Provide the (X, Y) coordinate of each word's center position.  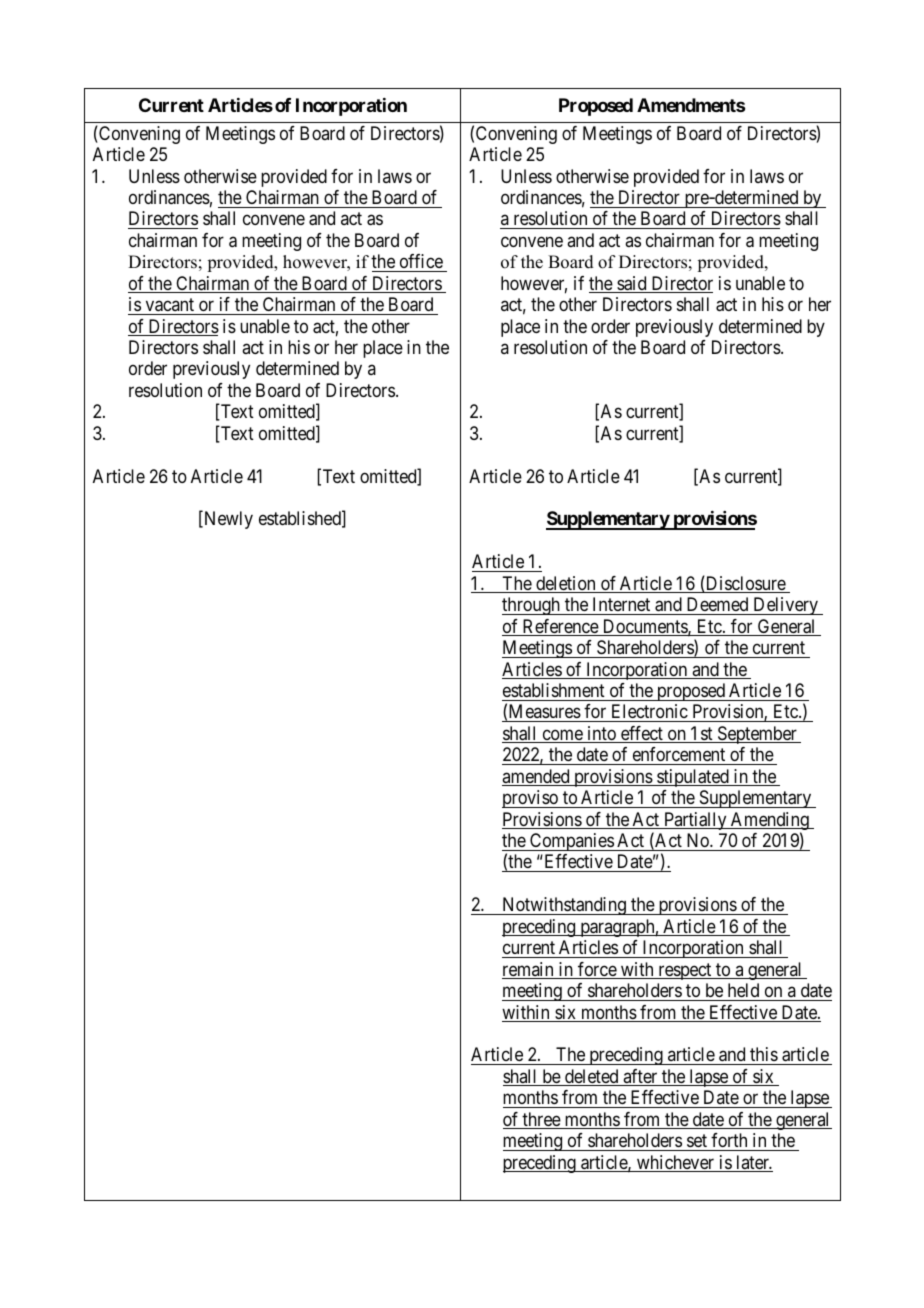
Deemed (717, 604)
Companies (571, 842)
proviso (531, 799)
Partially (695, 821)
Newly (227, 520)
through (532, 606)
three (541, 1120)
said (632, 284)
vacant (170, 305)
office (421, 261)
